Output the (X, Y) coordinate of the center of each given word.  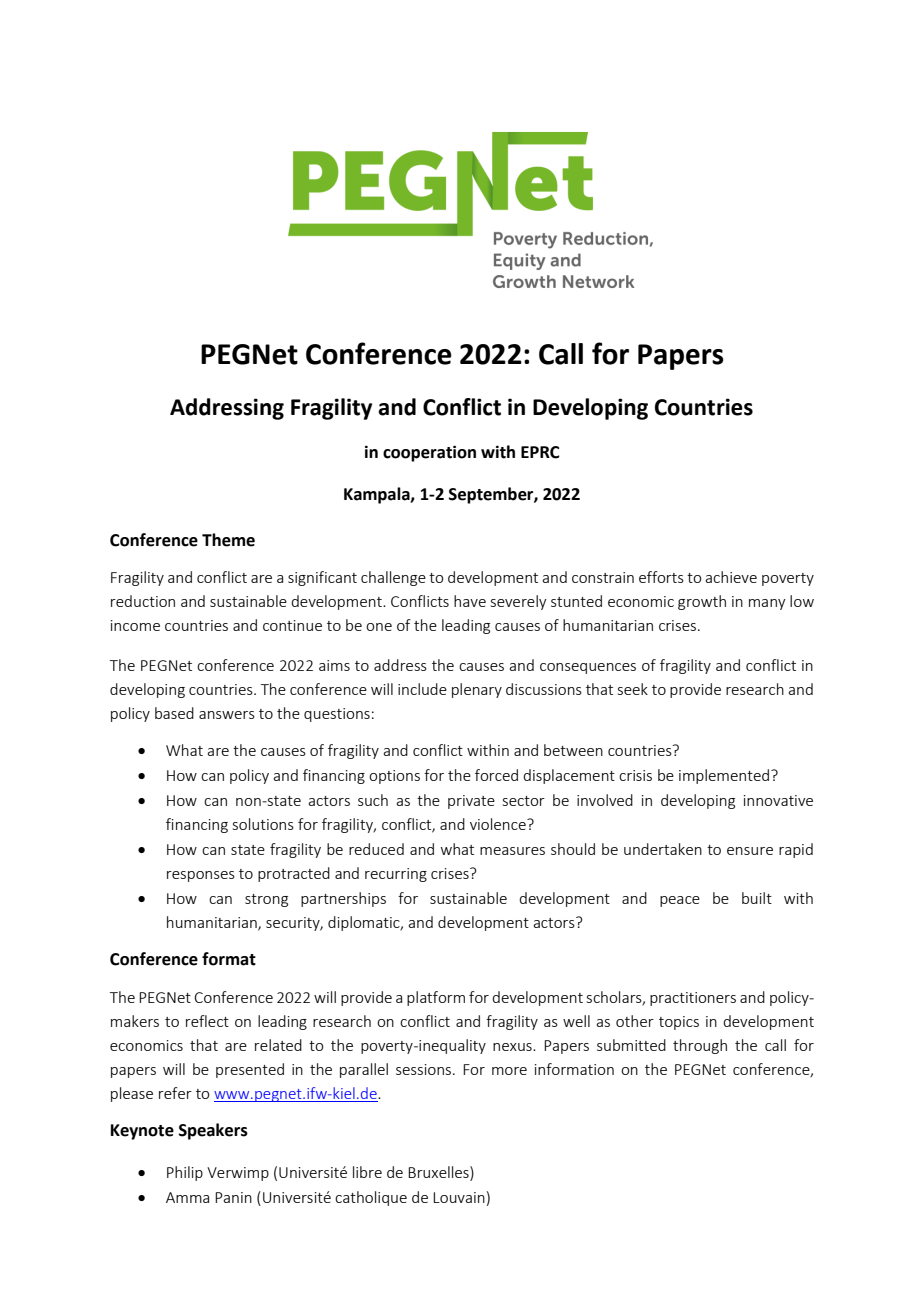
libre (367, 1172)
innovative (778, 800)
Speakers (213, 1131)
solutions (263, 824)
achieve (731, 577)
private (471, 802)
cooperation (429, 453)
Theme (228, 540)
